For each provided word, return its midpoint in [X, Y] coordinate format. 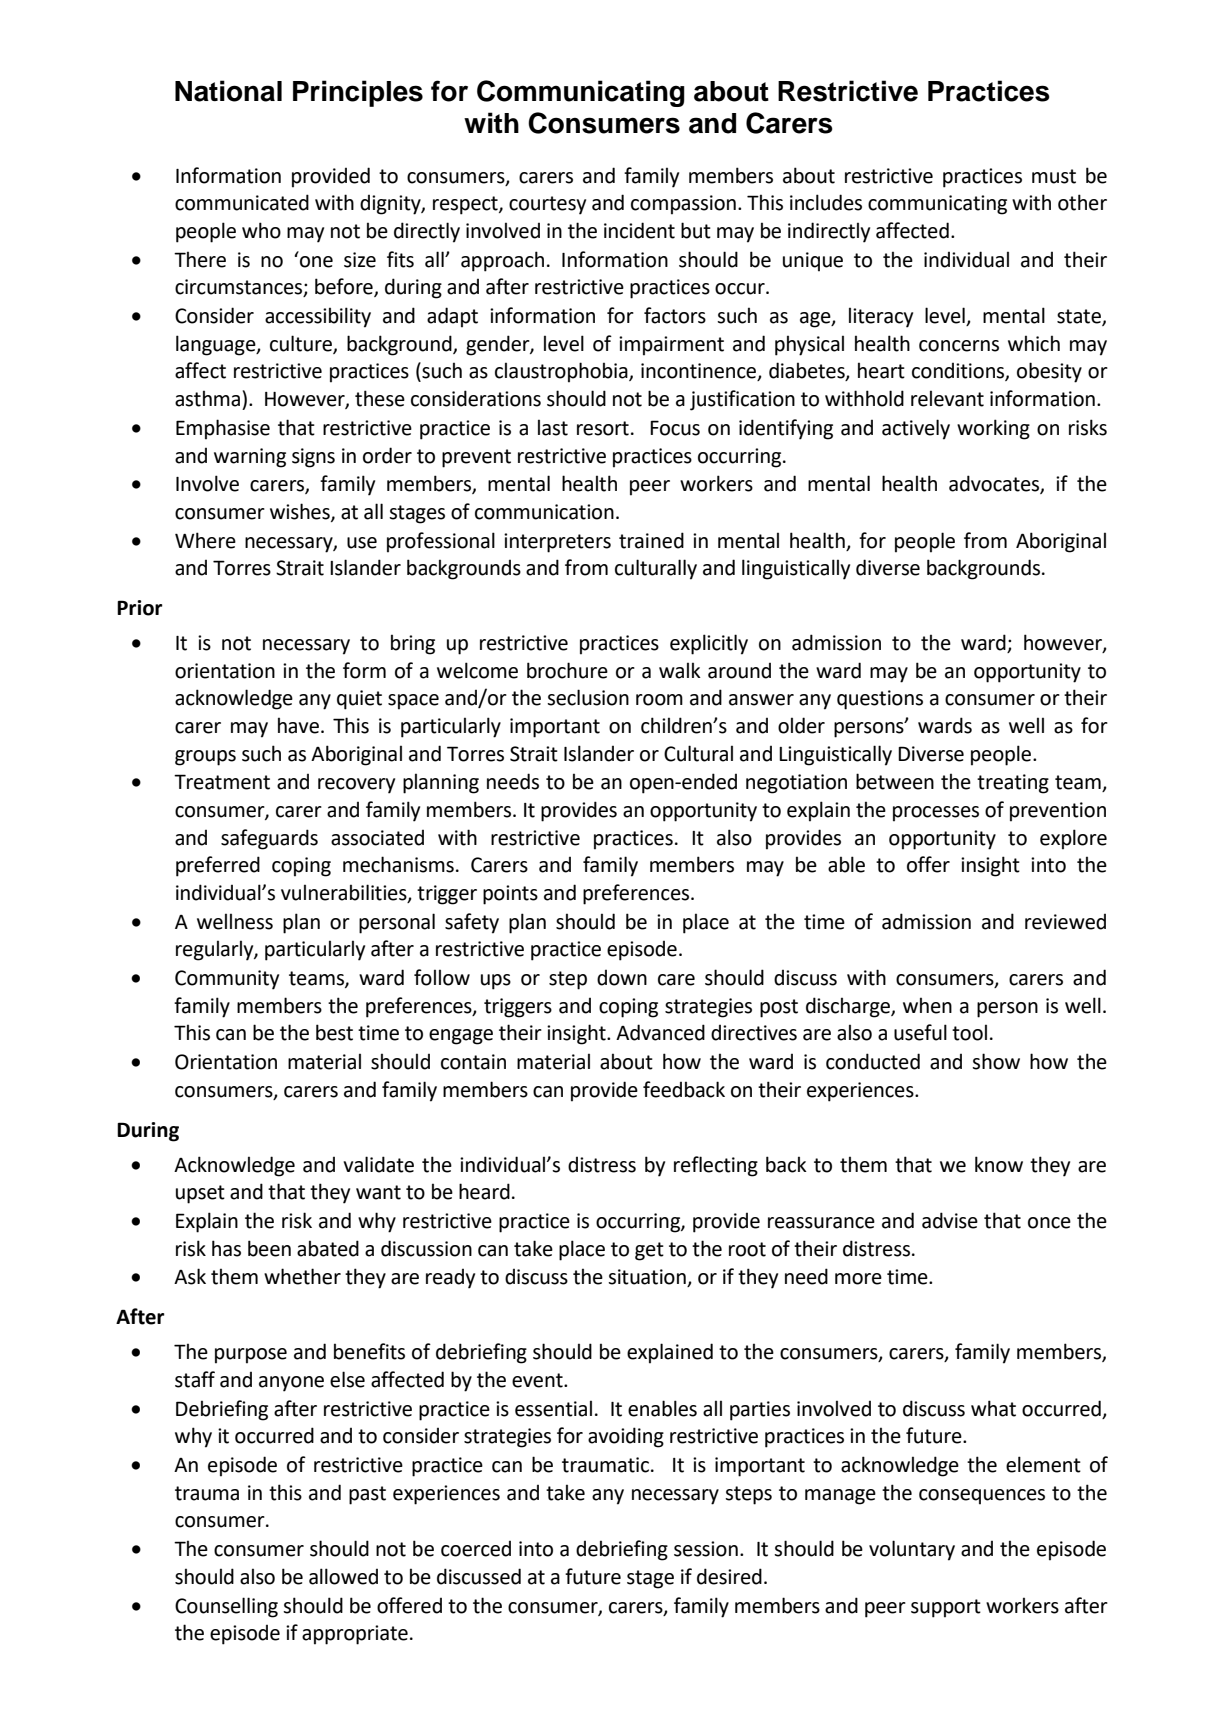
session [706, 1549]
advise [950, 1220]
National [228, 91]
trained [651, 540]
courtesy [547, 205]
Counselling [226, 1607]
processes [936, 814]
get [649, 1251]
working [993, 429]
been [269, 1248]
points [510, 895]
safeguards [269, 839]
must [1054, 176]
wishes [301, 512]
